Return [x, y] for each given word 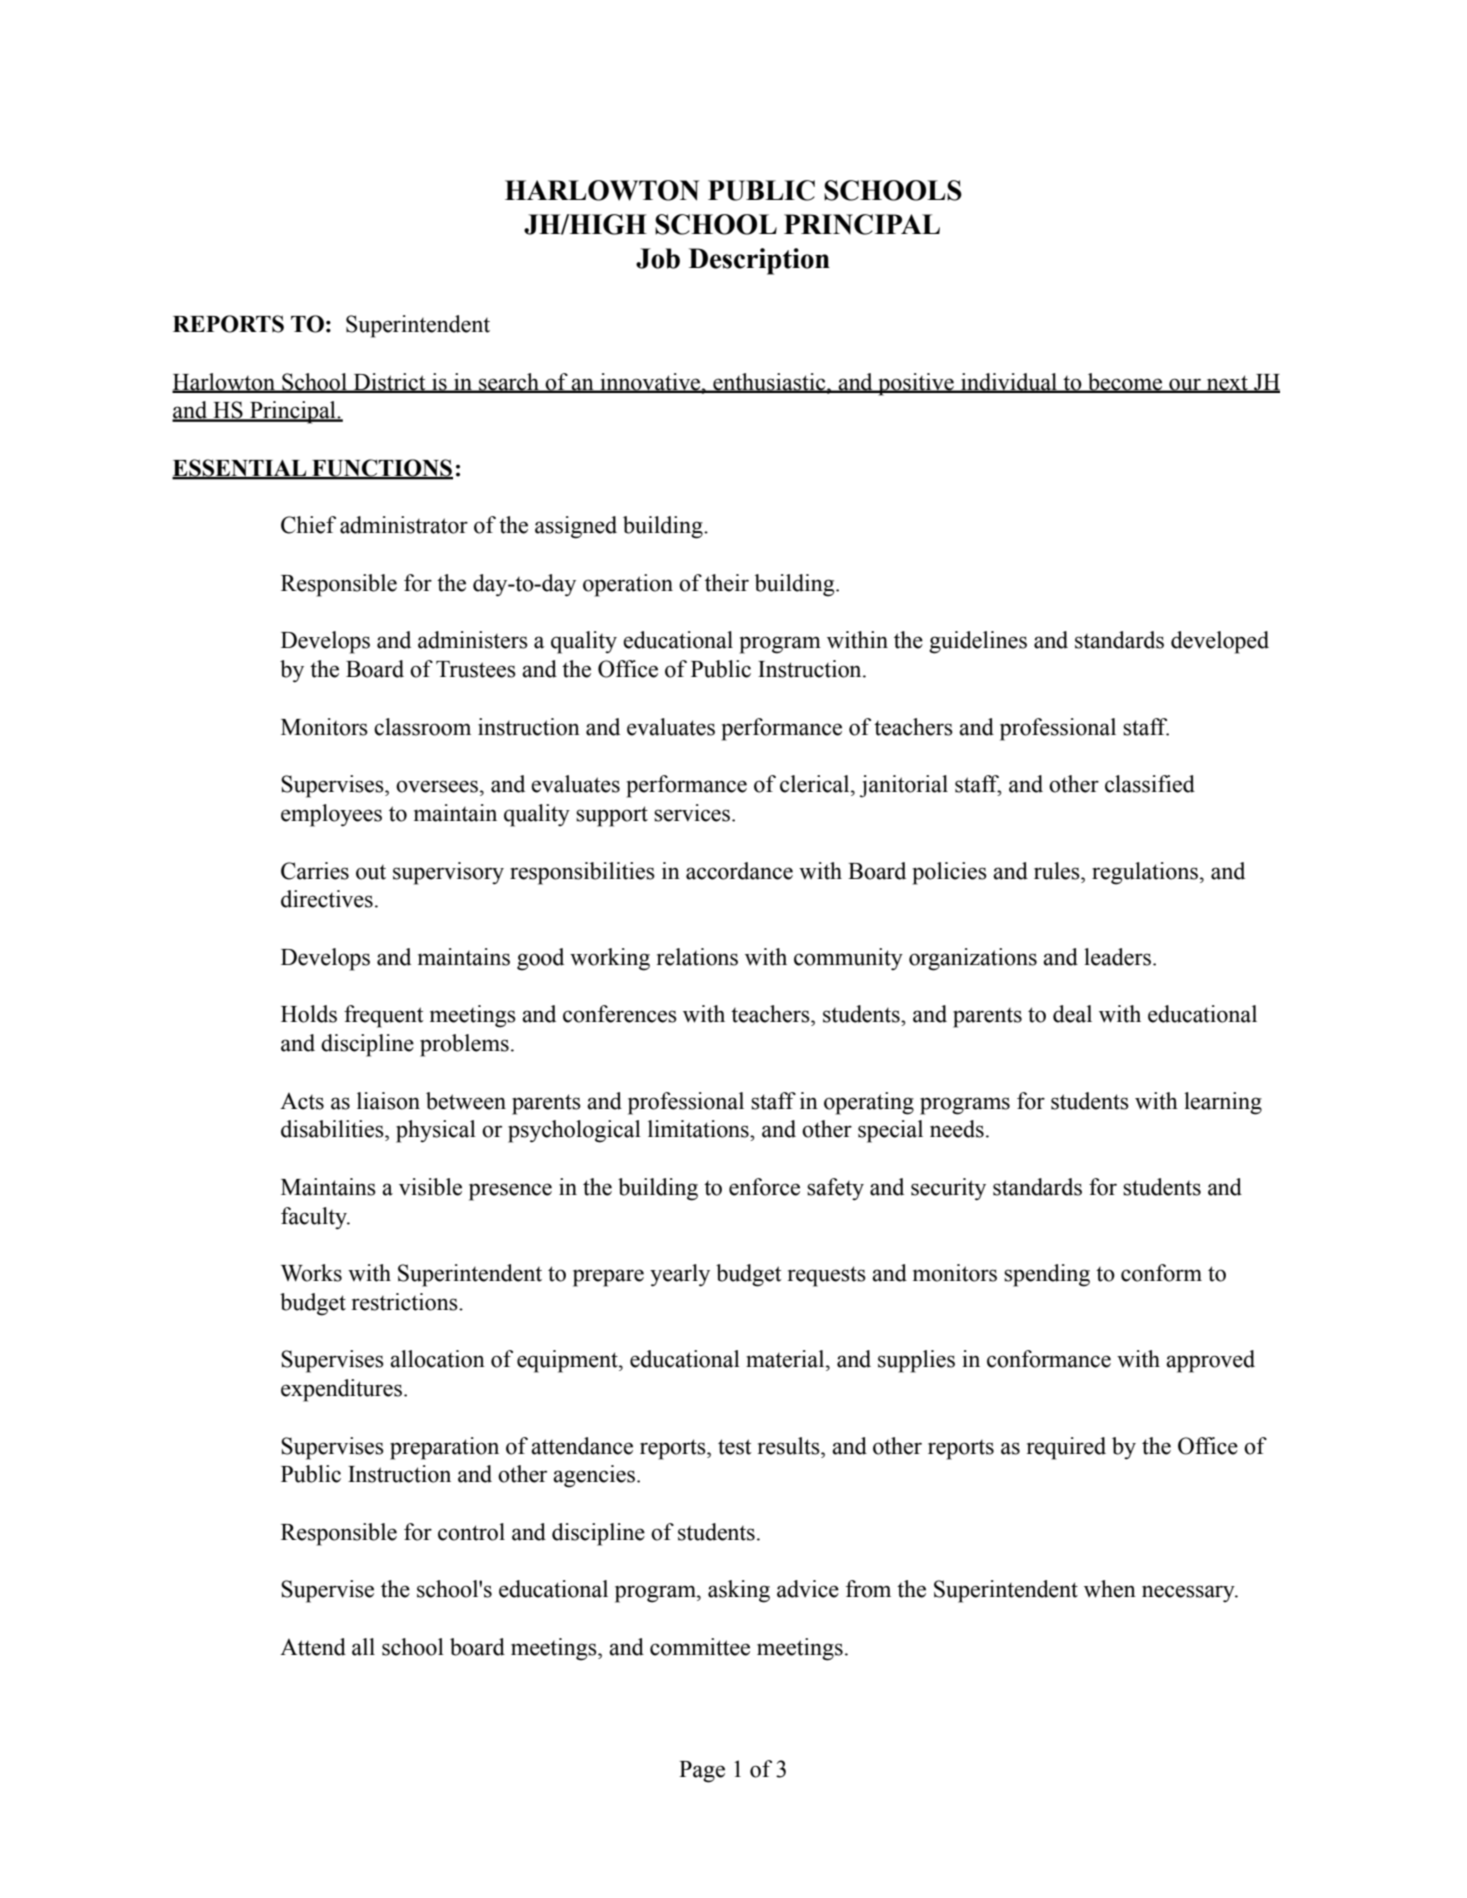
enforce [764, 1187]
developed [1220, 642]
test [735, 1447]
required [1066, 1448]
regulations [1145, 873]
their [727, 583]
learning [1223, 1103]
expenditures [343, 1390]
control [471, 1532]
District [390, 382]
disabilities [333, 1129]
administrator [404, 525]
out [371, 872]
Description [759, 261]
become [1125, 382]
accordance [739, 871]
